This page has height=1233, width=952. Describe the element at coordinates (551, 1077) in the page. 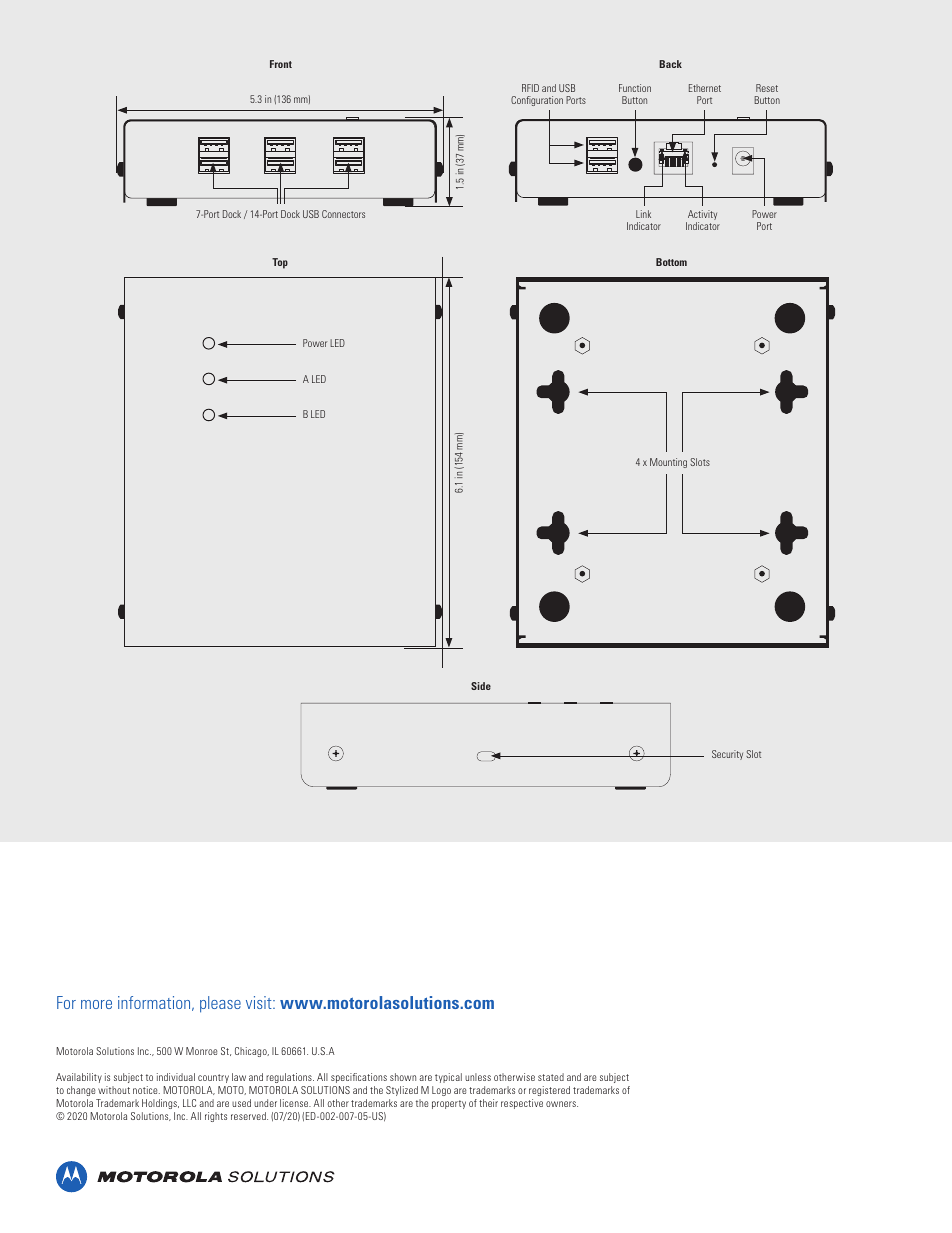

I see `stated` at that location.
